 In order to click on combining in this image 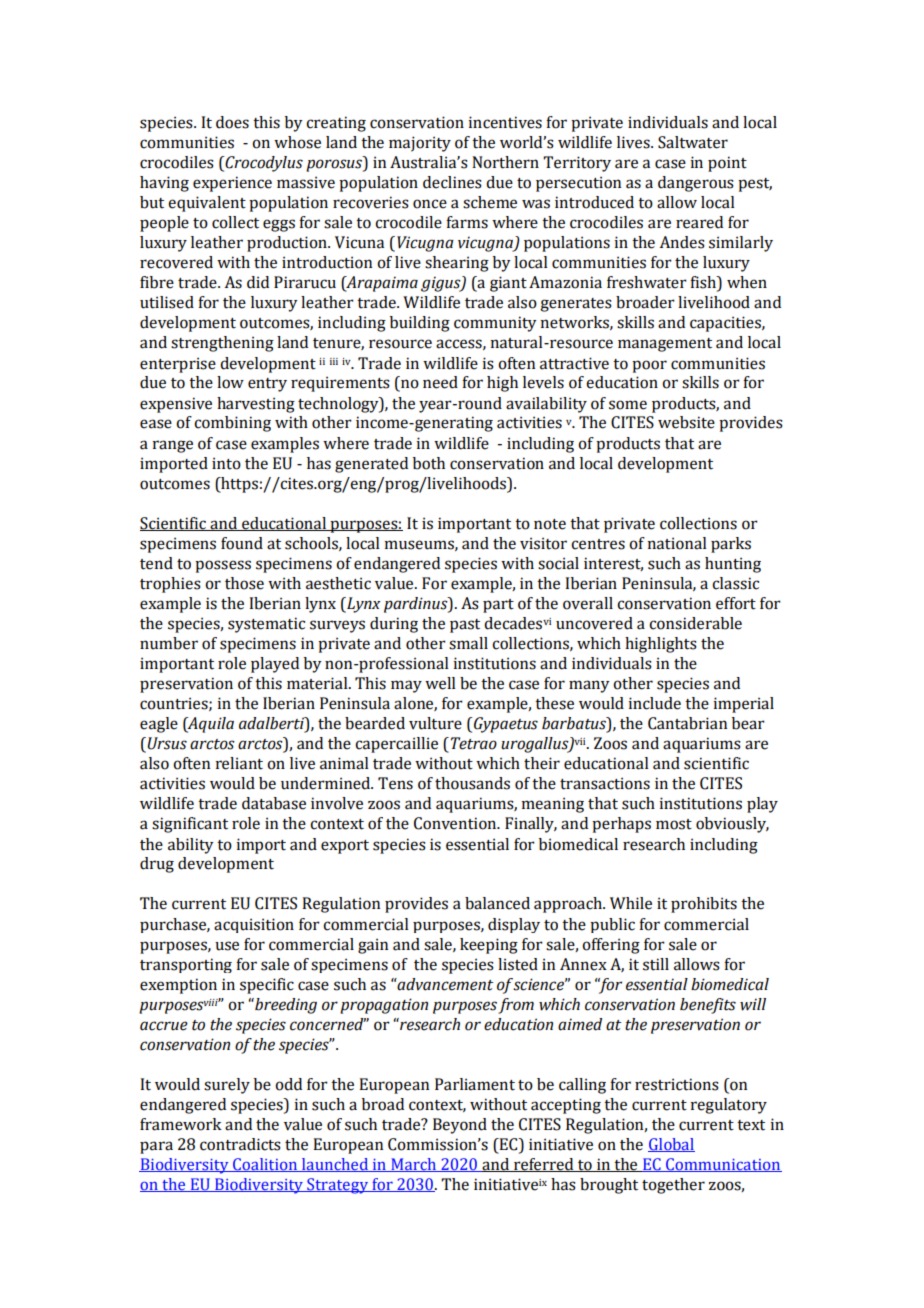, I will do `click(232, 424)`.
